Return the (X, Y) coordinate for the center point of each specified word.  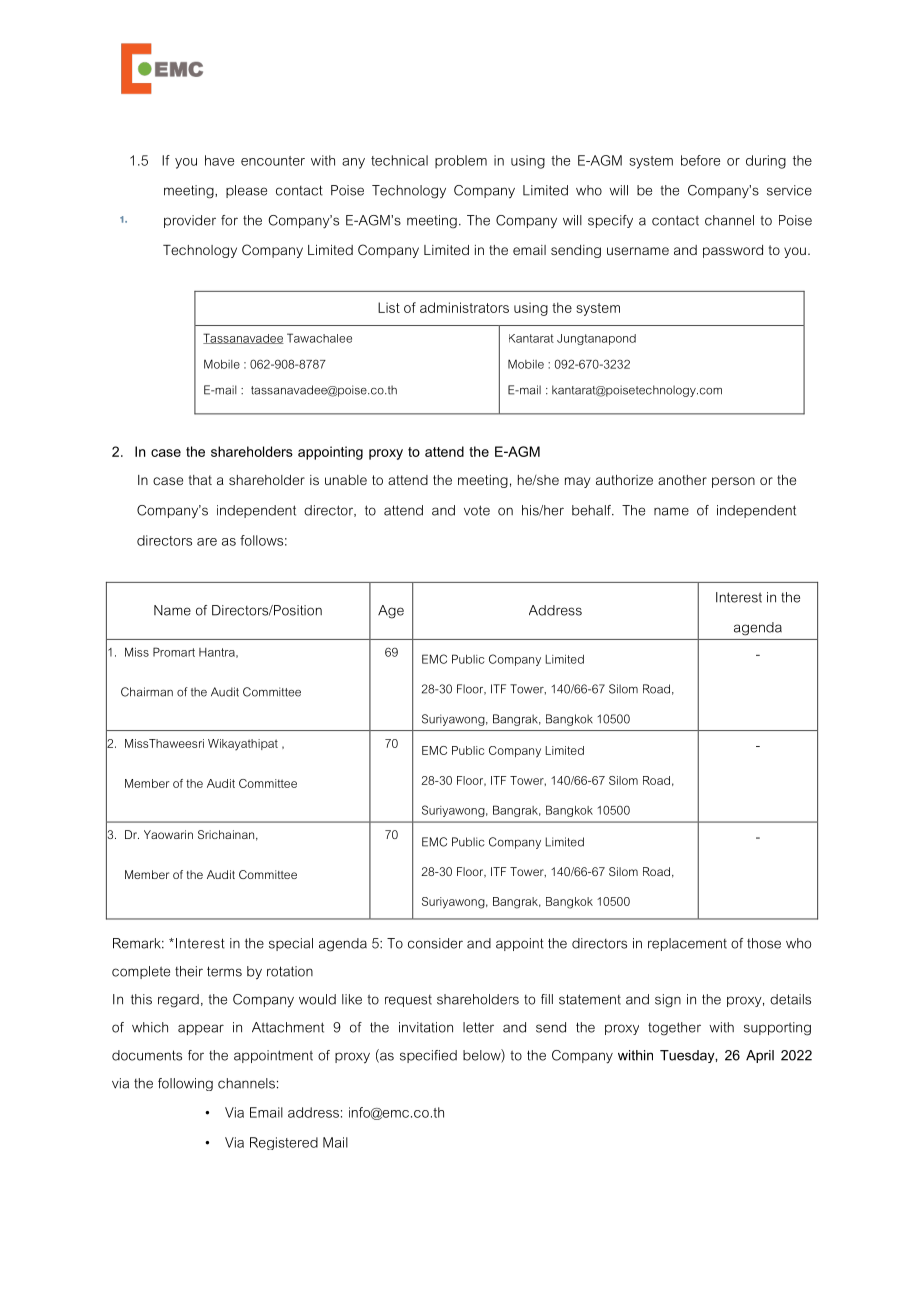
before (700, 160)
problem (461, 161)
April (760, 1056)
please (246, 191)
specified (428, 1056)
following (185, 1084)
